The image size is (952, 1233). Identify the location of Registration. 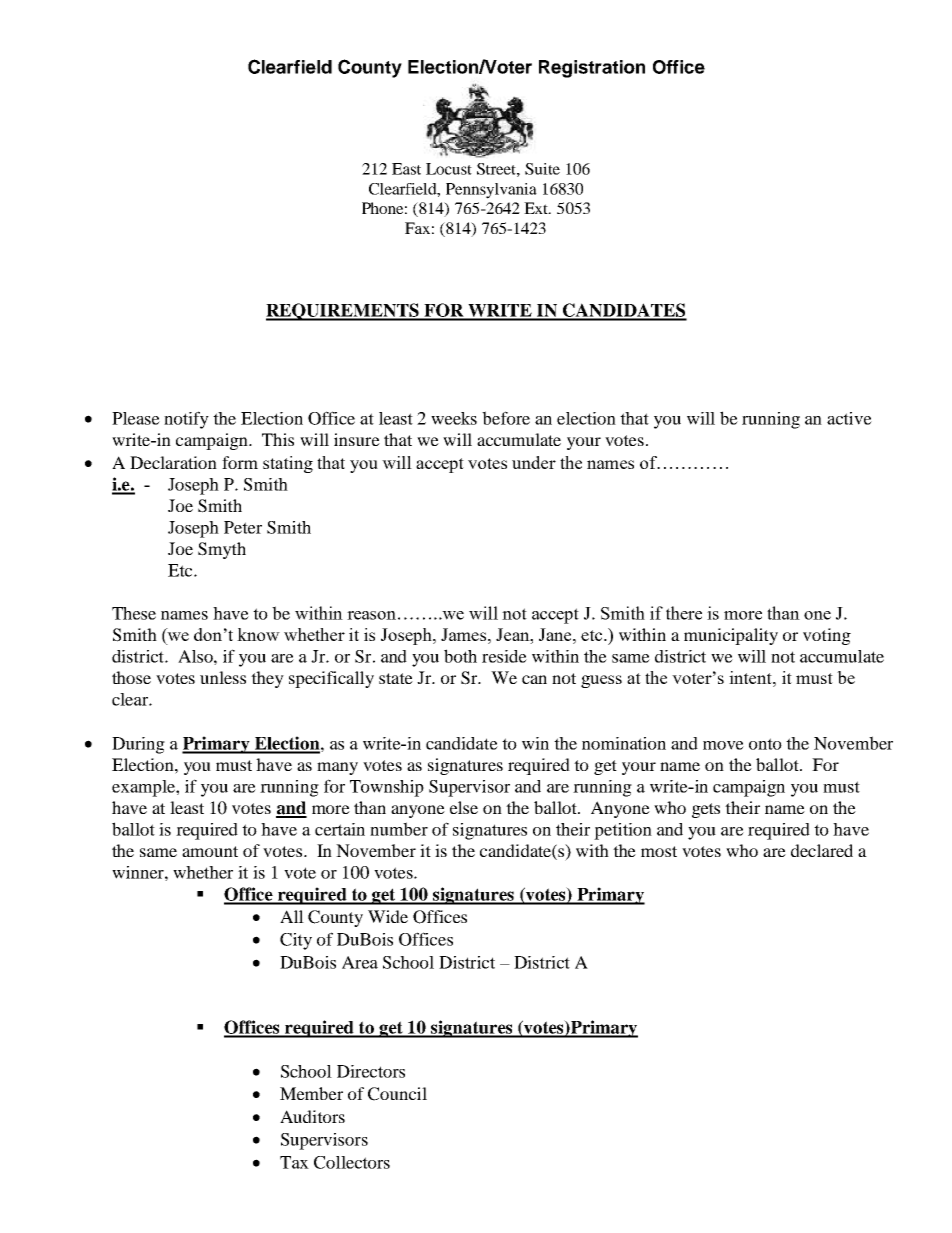
(592, 69).
